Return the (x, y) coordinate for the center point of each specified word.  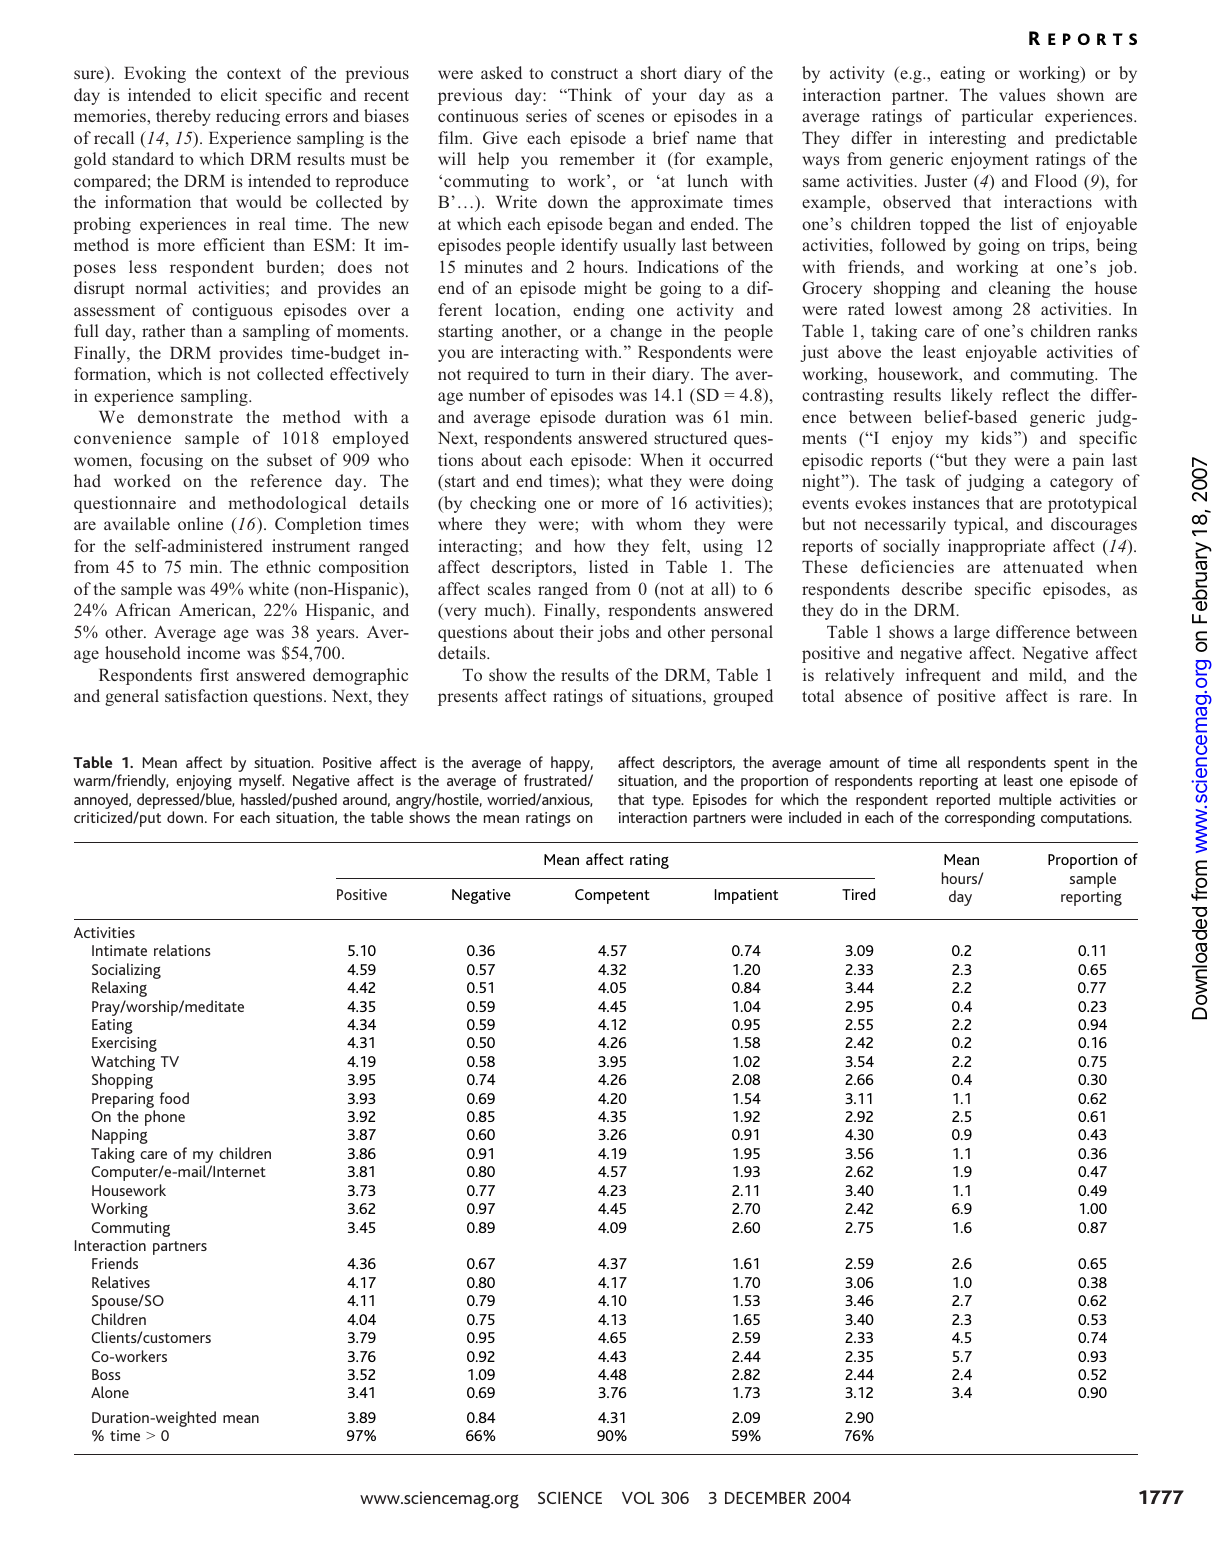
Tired (858, 894)
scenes (620, 117)
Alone (110, 1392)
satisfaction (206, 695)
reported (963, 801)
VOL (638, 1498)
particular (997, 117)
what (625, 480)
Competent (612, 896)
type (667, 802)
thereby (183, 117)
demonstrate (185, 416)
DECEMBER (765, 1498)
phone (165, 1118)
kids (996, 437)
